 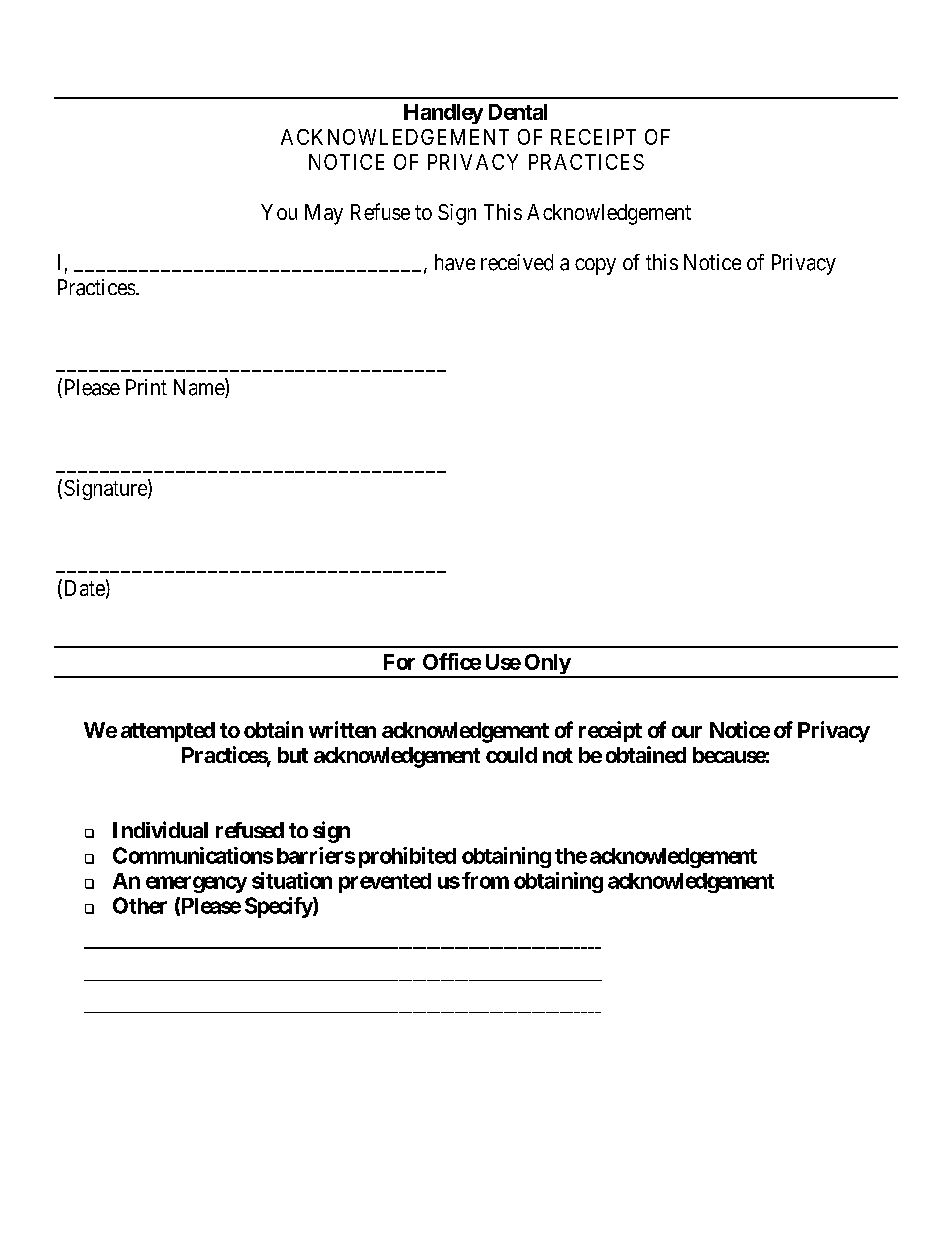 I want to click on For, so click(x=399, y=662).
